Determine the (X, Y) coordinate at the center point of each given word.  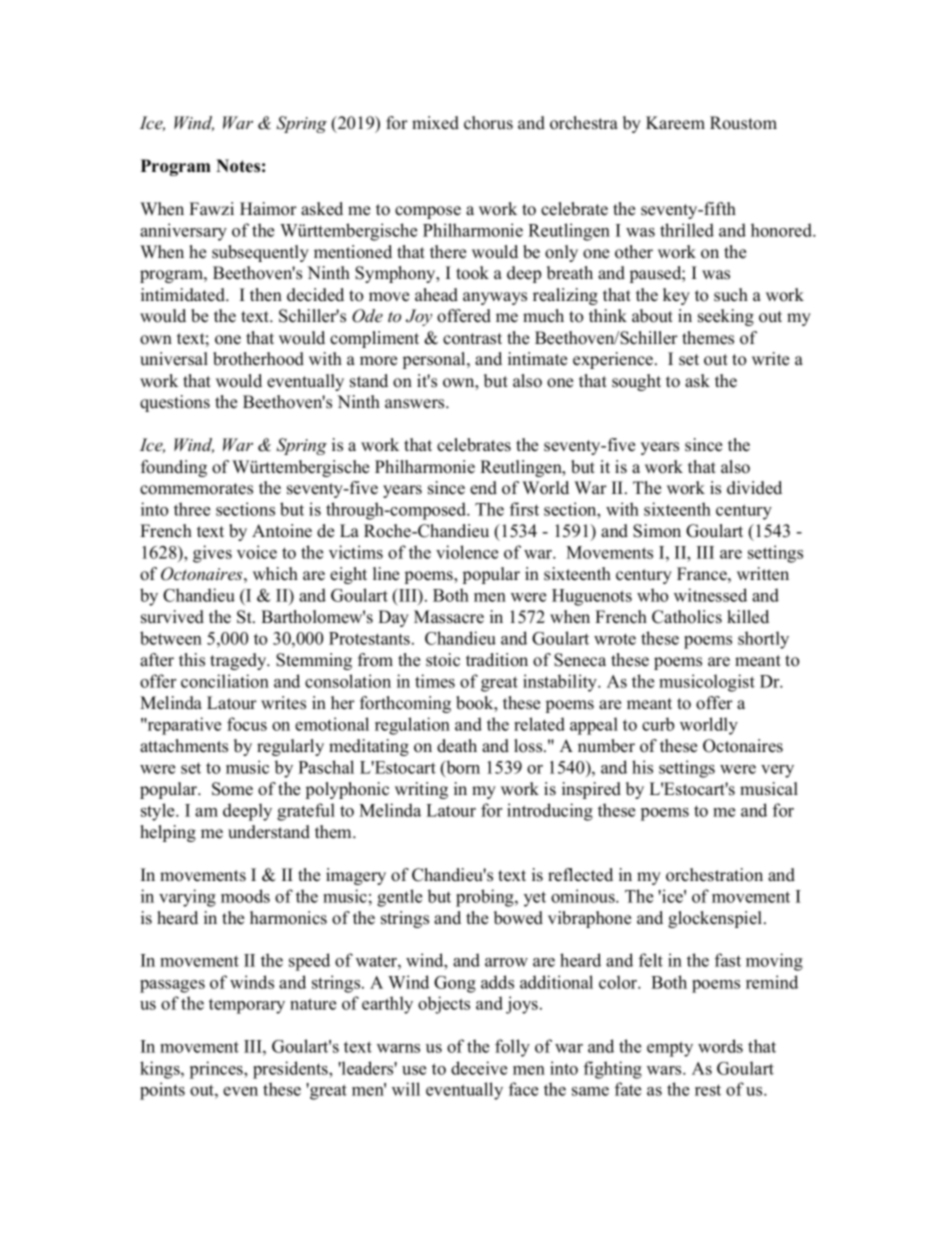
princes (217, 1070)
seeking (726, 317)
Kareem (675, 123)
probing (486, 898)
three (192, 509)
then (266, 295)
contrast (472, 339)
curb (658, 724)
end (483, 488)
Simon (657, 531)
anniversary (183, 232)
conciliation (225, 681)
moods (245, 896)
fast (728, 960)
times (435, 681)
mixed (435, 123)
